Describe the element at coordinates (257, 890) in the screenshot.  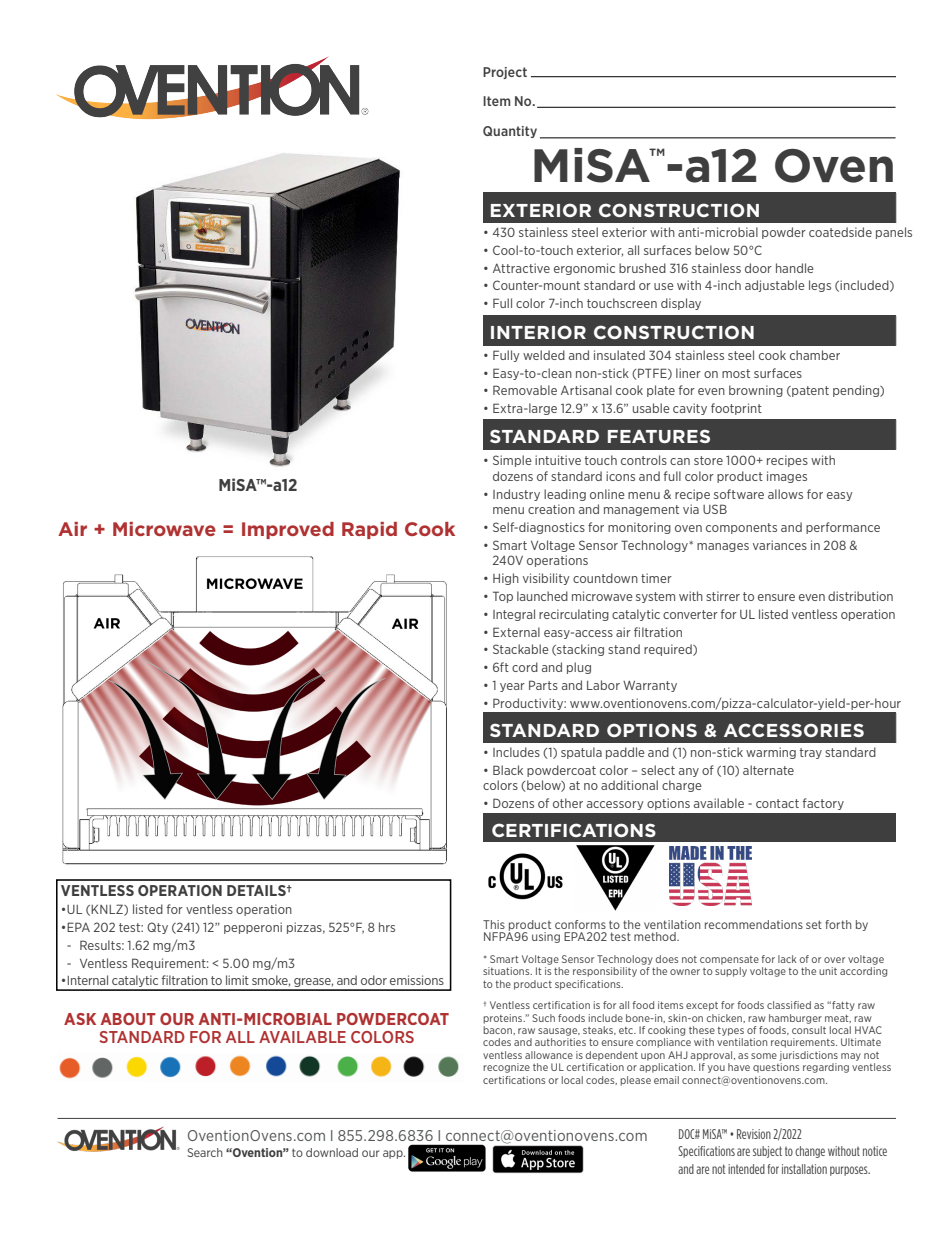
I see `DETAILS` at that location.
